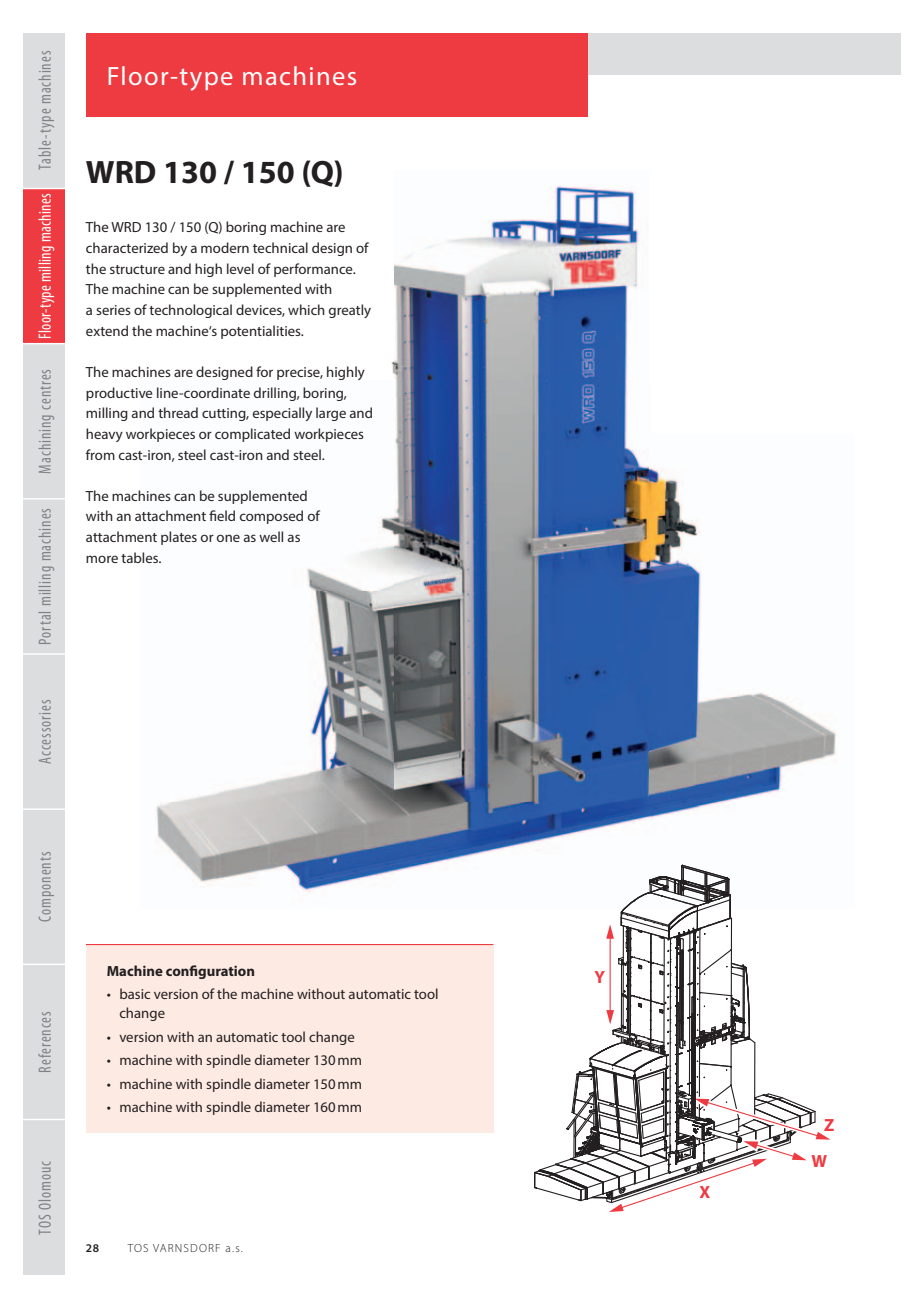 This screenshot has height=1308, width=924. What do you see at coordinates (271, 536) in the screenshot?
I see `well` at bounding box center [271, 536].
